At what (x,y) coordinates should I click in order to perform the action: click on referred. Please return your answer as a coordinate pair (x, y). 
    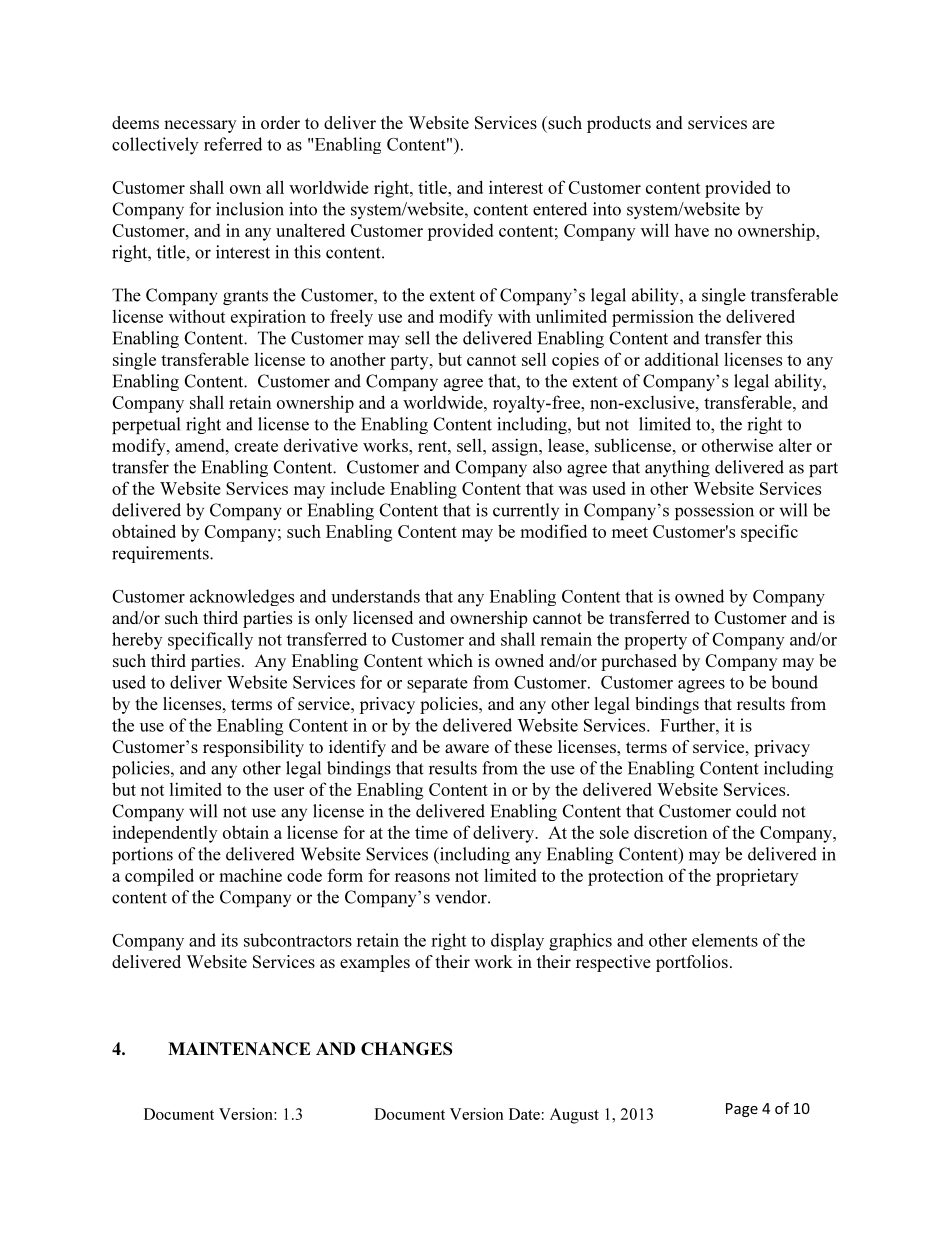
    Looking at the image, I should click on (233, 144).
